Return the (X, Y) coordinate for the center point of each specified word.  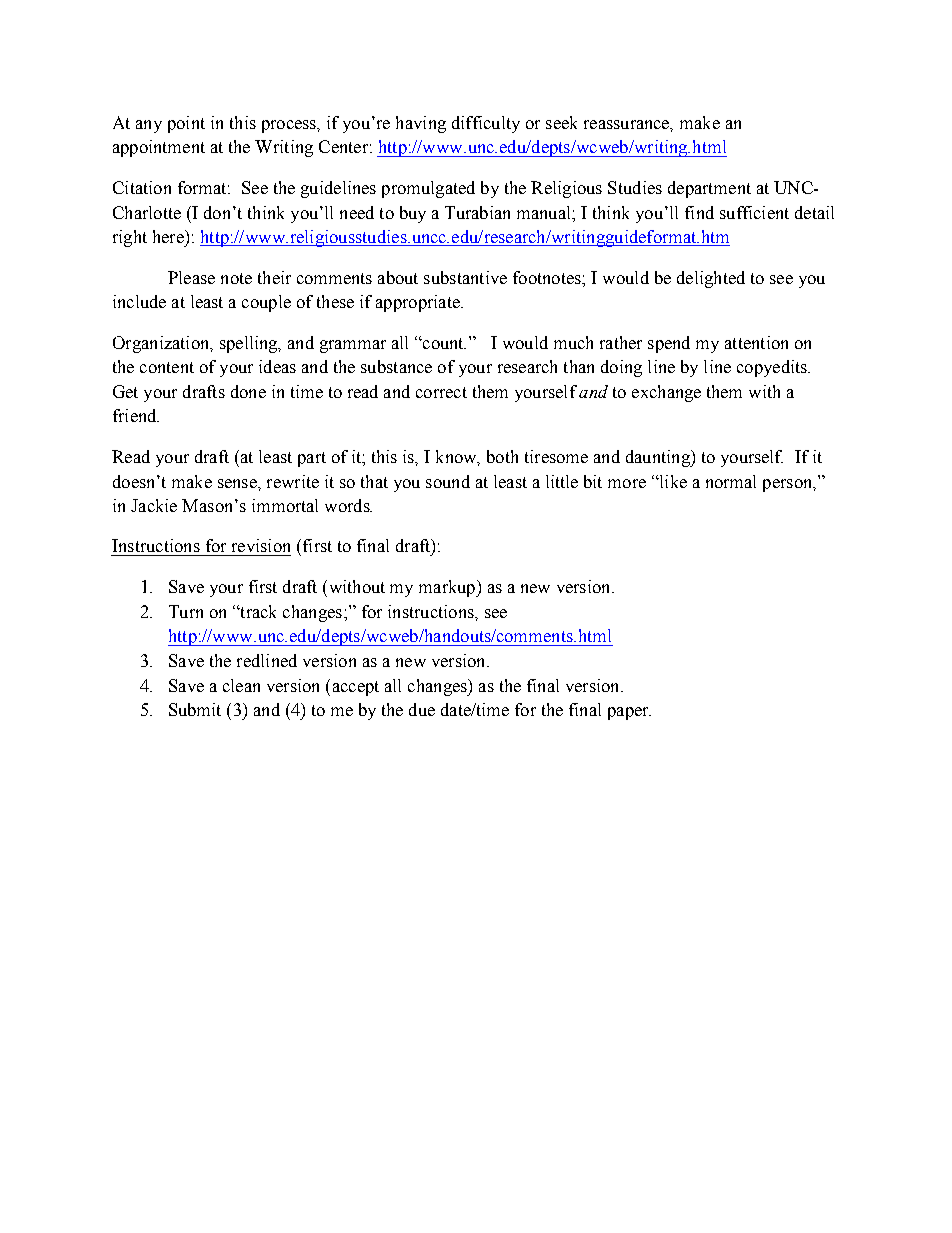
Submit (195, 709)
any (149, 126)
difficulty (486, 124)
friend (136, 415)
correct (441, 392)
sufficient (754, 212)
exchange (666, 393)
